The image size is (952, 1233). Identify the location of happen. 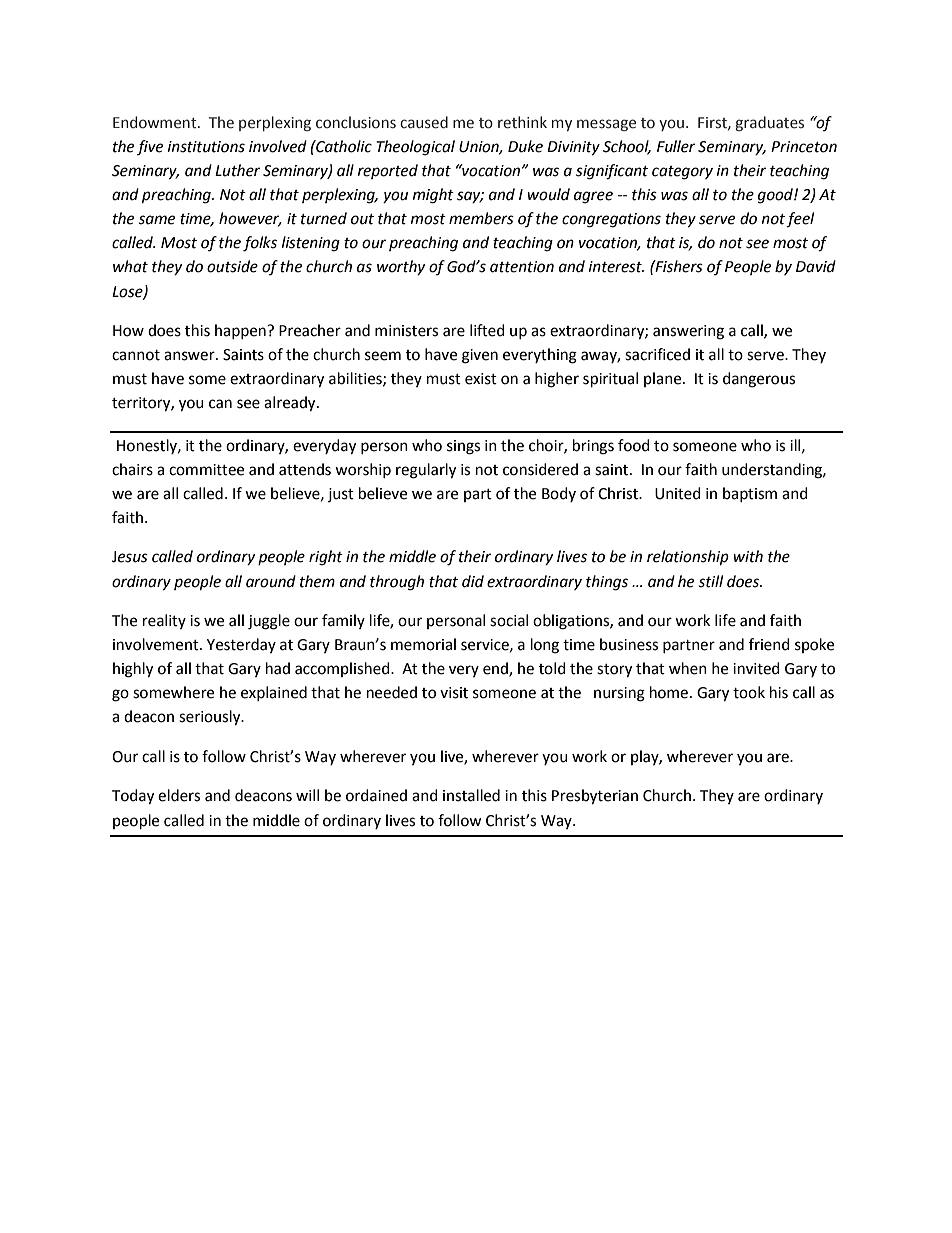
(241, 331).
